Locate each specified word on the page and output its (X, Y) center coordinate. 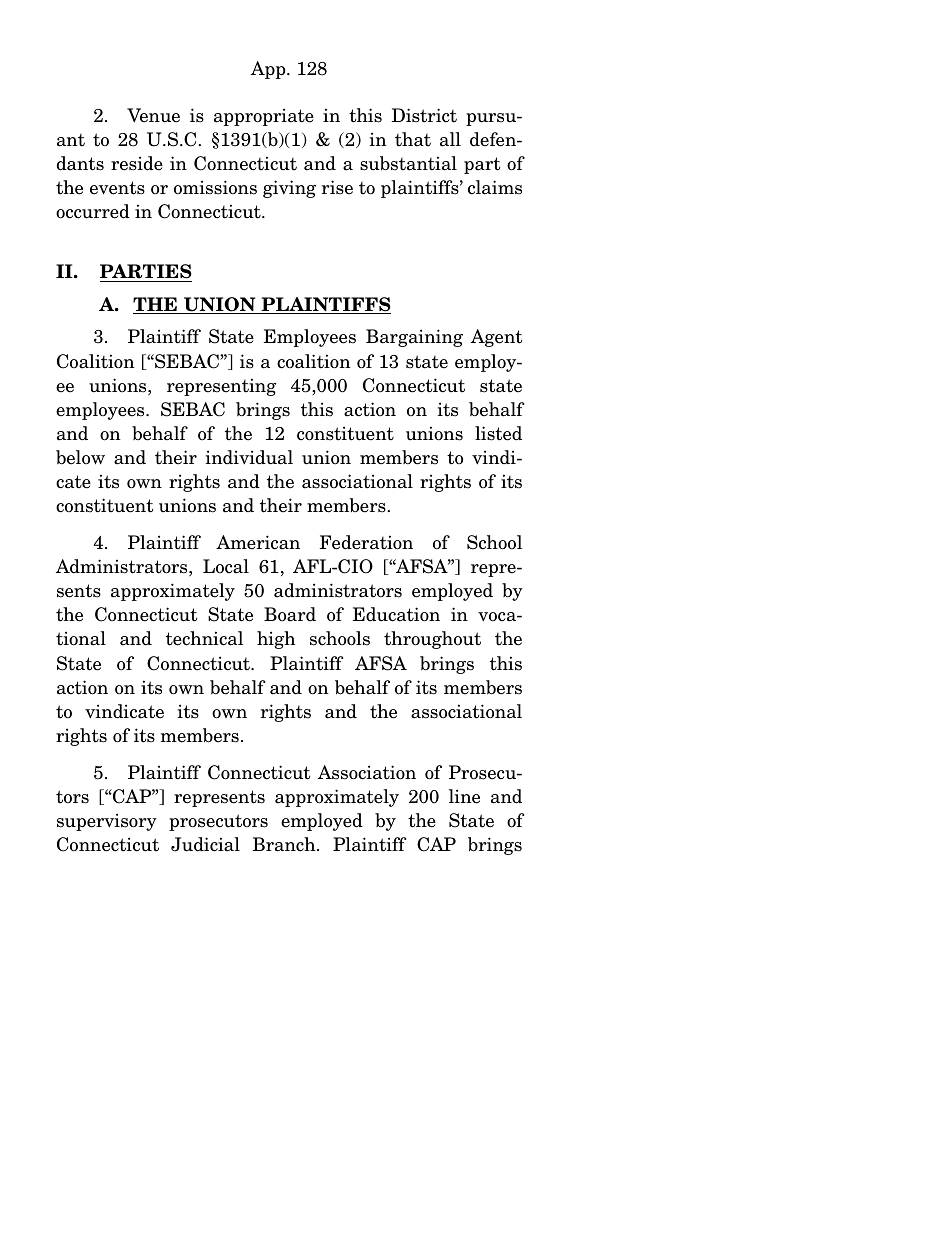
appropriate (264, 117)
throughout (432, 640)
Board (290, 614)
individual (249, 457)
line (464, 796)
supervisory (107, 822)
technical (204, 638)
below (80, 457)
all (450, 139)
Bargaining (414, 338)
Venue (153, 115)
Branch (285, 844)
